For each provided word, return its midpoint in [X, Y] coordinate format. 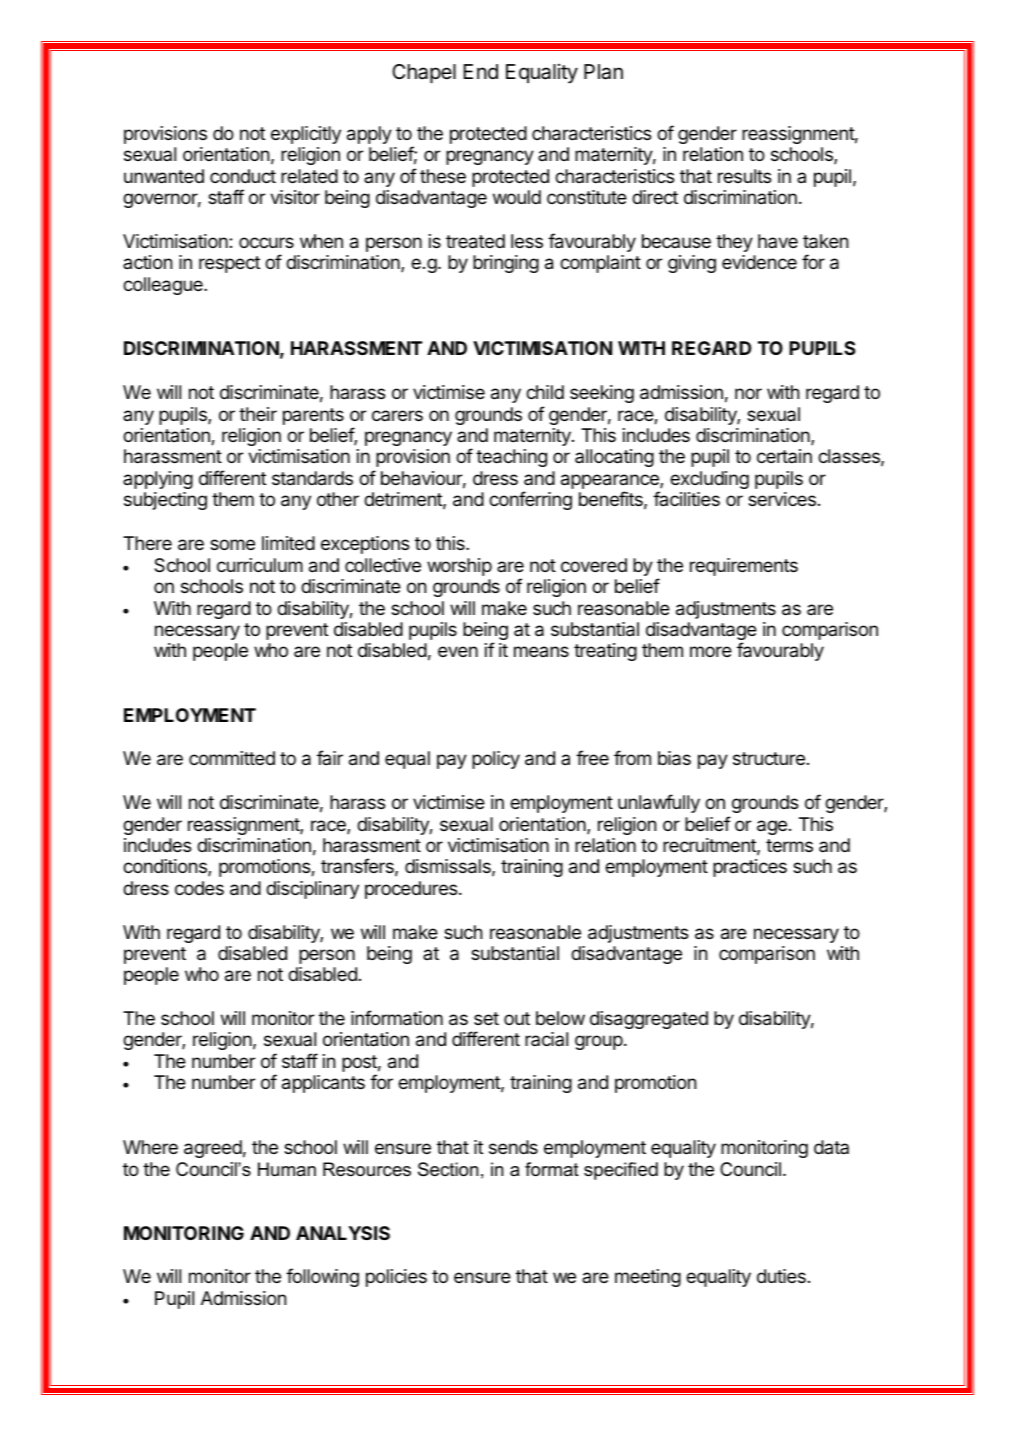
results [744, 176]
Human [287, 1169]
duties [781, 1276]
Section [448, 1169]
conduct [243, 176]
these [443, 176]
